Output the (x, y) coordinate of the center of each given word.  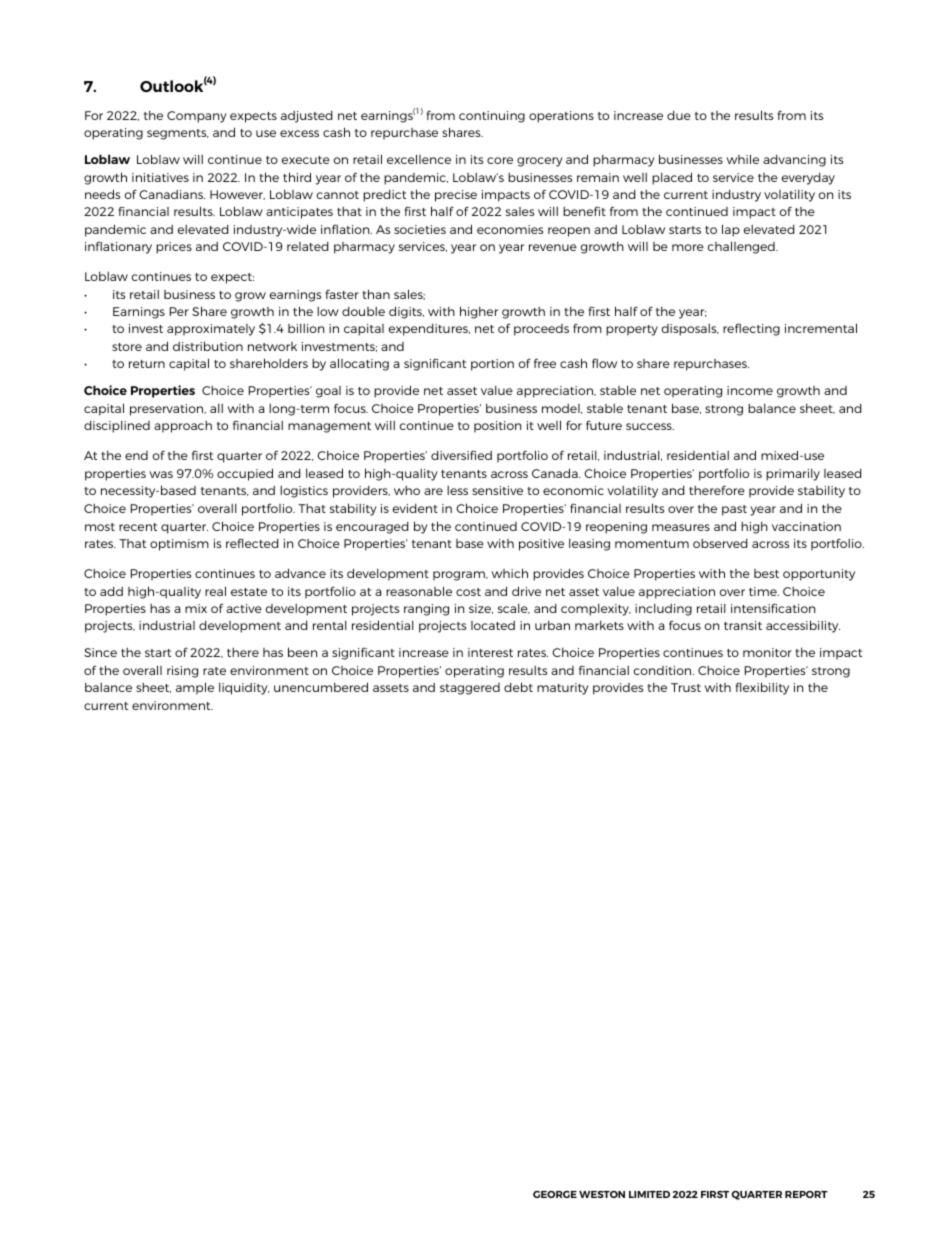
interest (490, 652)
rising (182, 672)
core (500, 160)
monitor (767, 652)
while (742, 159)
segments (178, 134)
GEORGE (555, 1194)
